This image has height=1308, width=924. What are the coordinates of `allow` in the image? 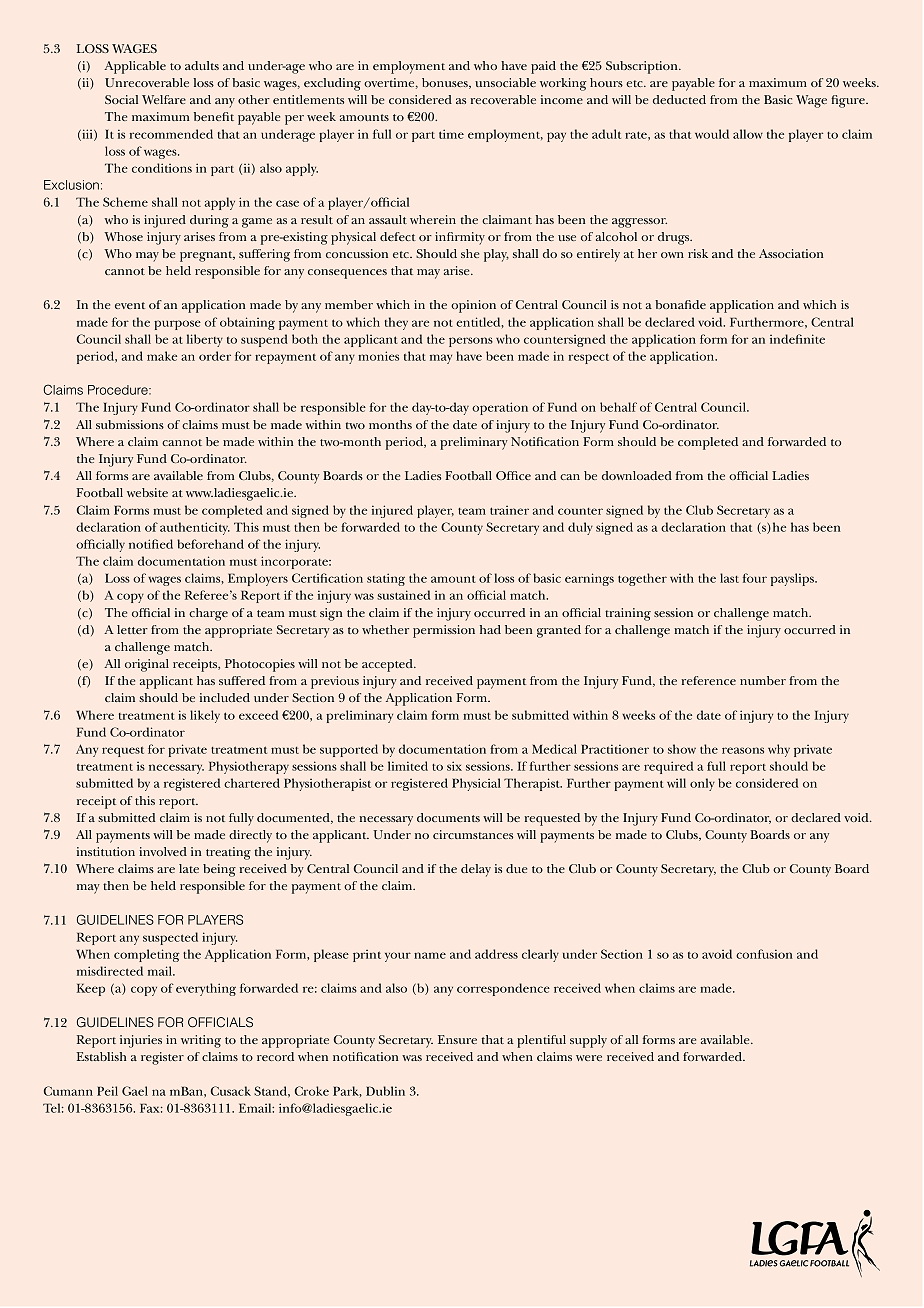 It's located at (748, 134).
